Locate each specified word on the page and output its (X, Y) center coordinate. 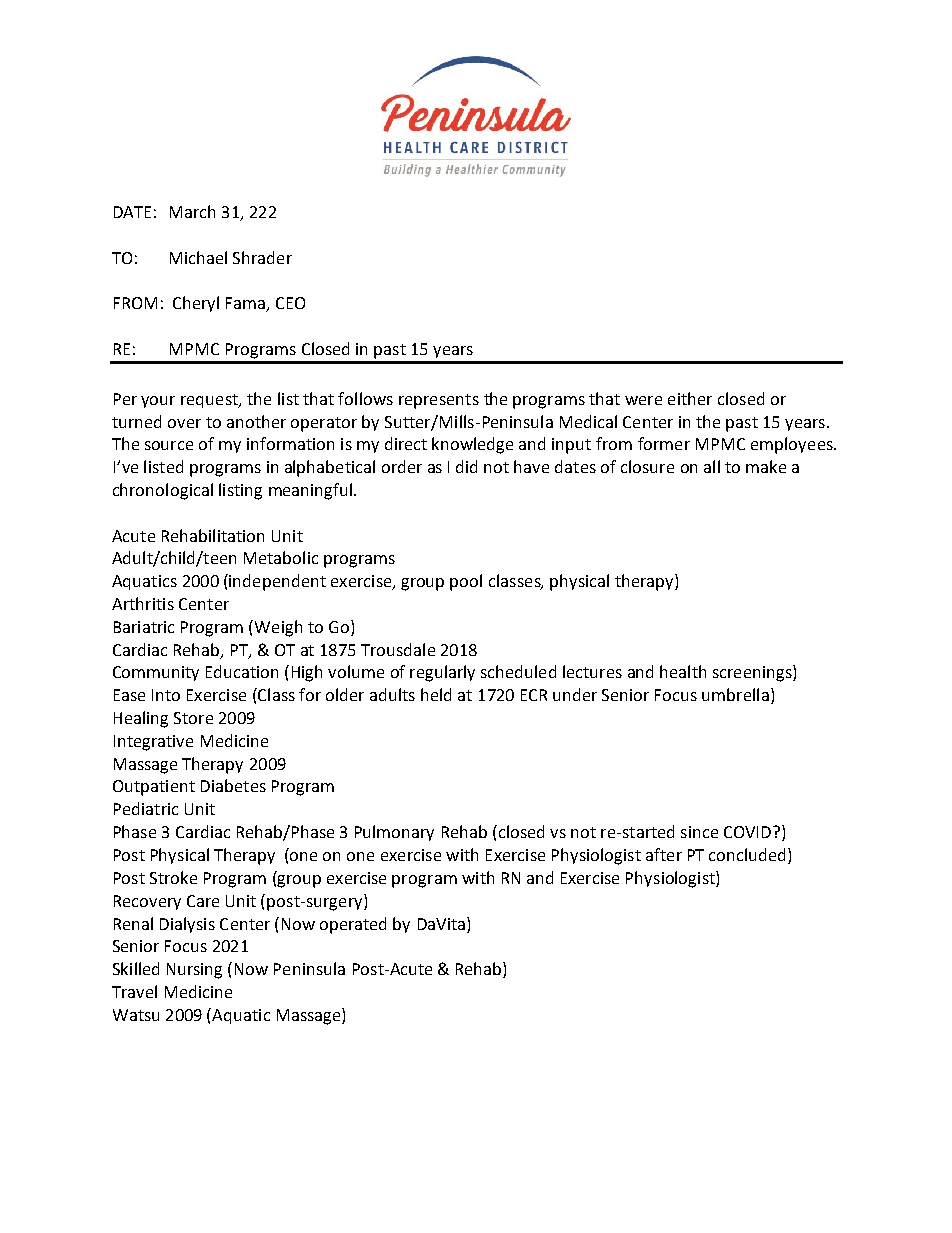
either (690, 398)
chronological (163, 491)
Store (193, 718)
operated (353, 925)
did (466, 466)
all (712, 466)
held (436, 694)
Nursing (194, 971)
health (683, 671)
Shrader (262, 257)
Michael (198, 257)
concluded (747, 854)
